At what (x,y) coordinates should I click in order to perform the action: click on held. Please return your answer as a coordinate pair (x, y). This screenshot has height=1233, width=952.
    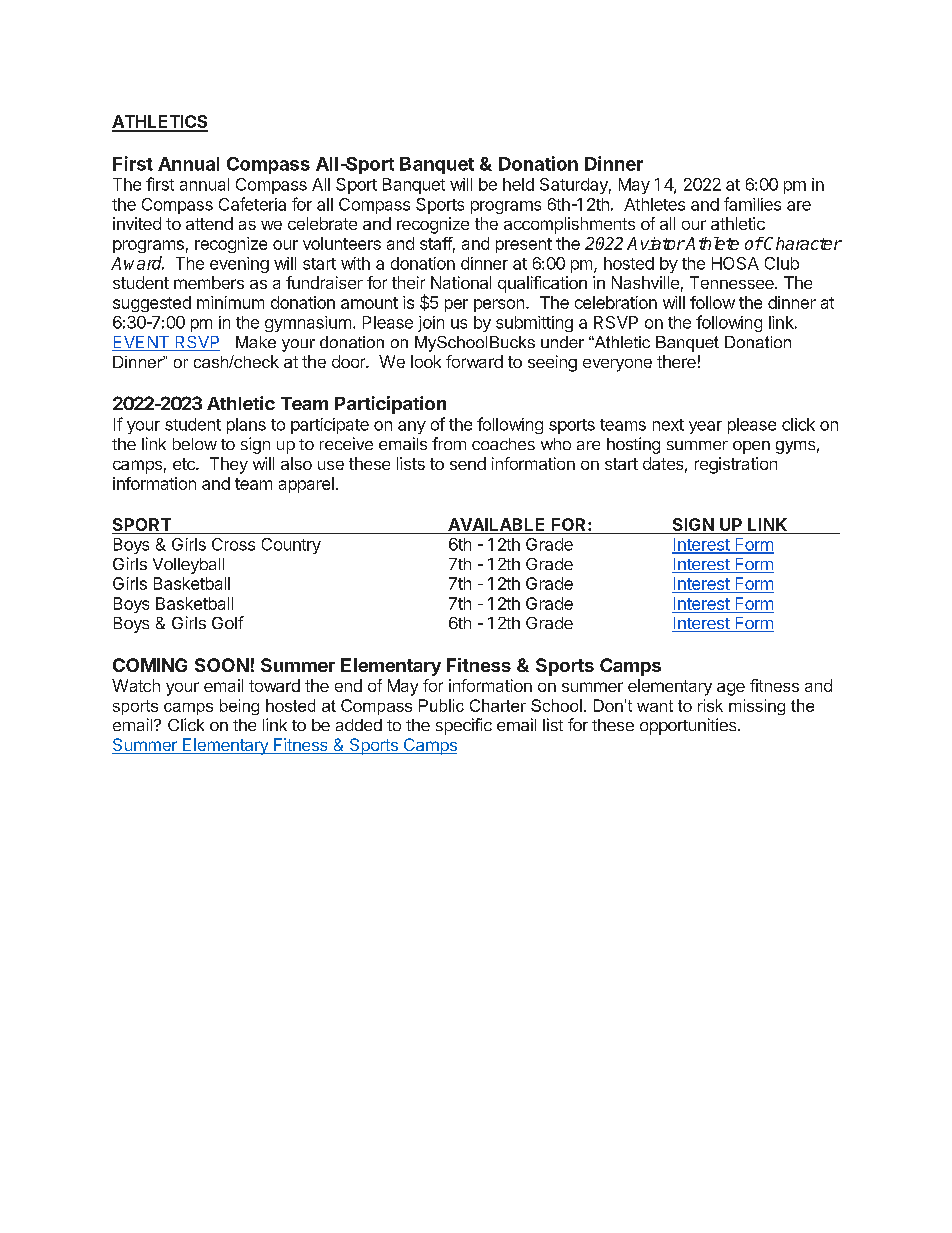
    Looking at the image, I should click on (518, 184).
